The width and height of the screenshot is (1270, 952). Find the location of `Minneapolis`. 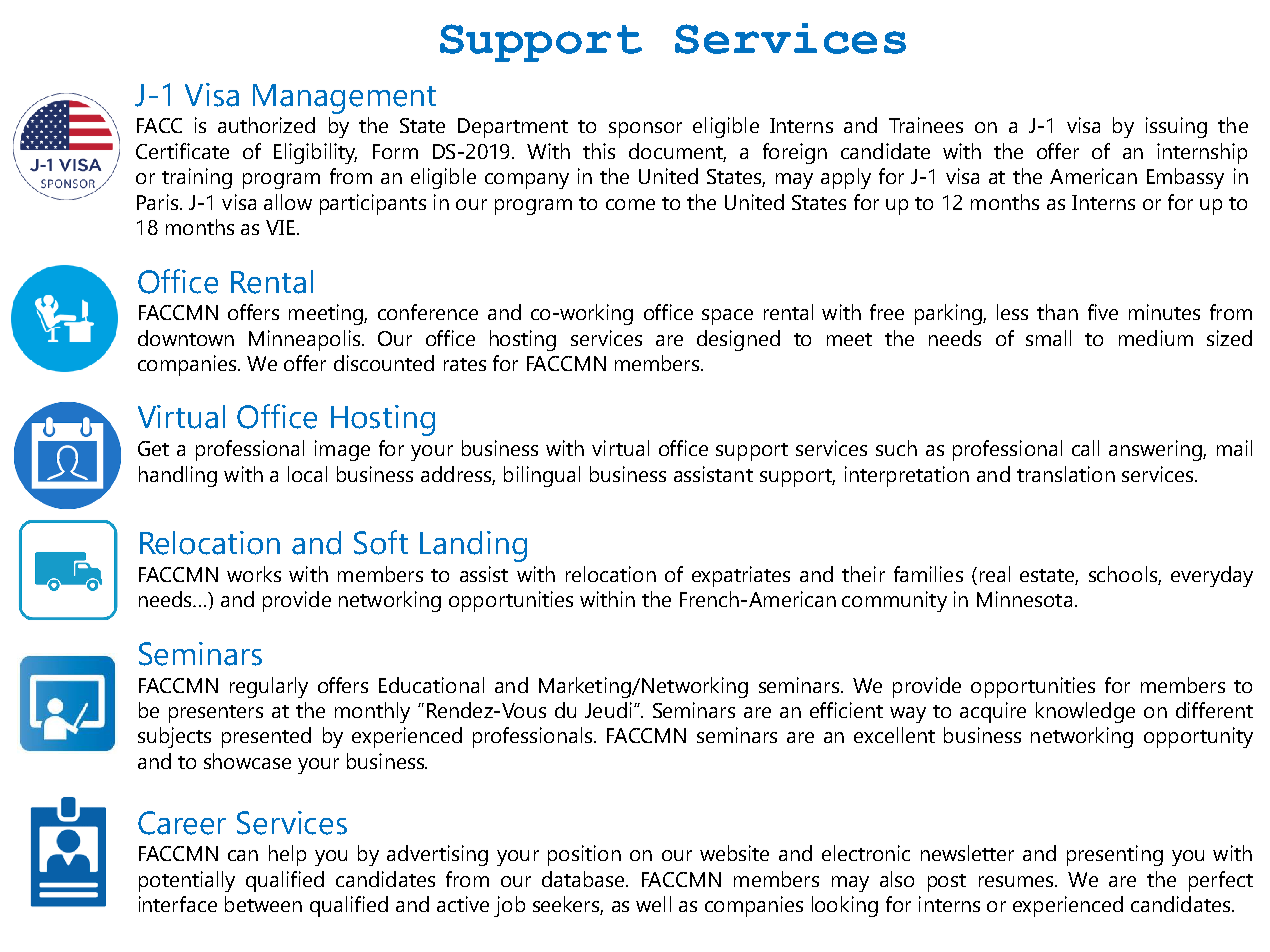

Minneapolis is located at coordinates (304, 340).
